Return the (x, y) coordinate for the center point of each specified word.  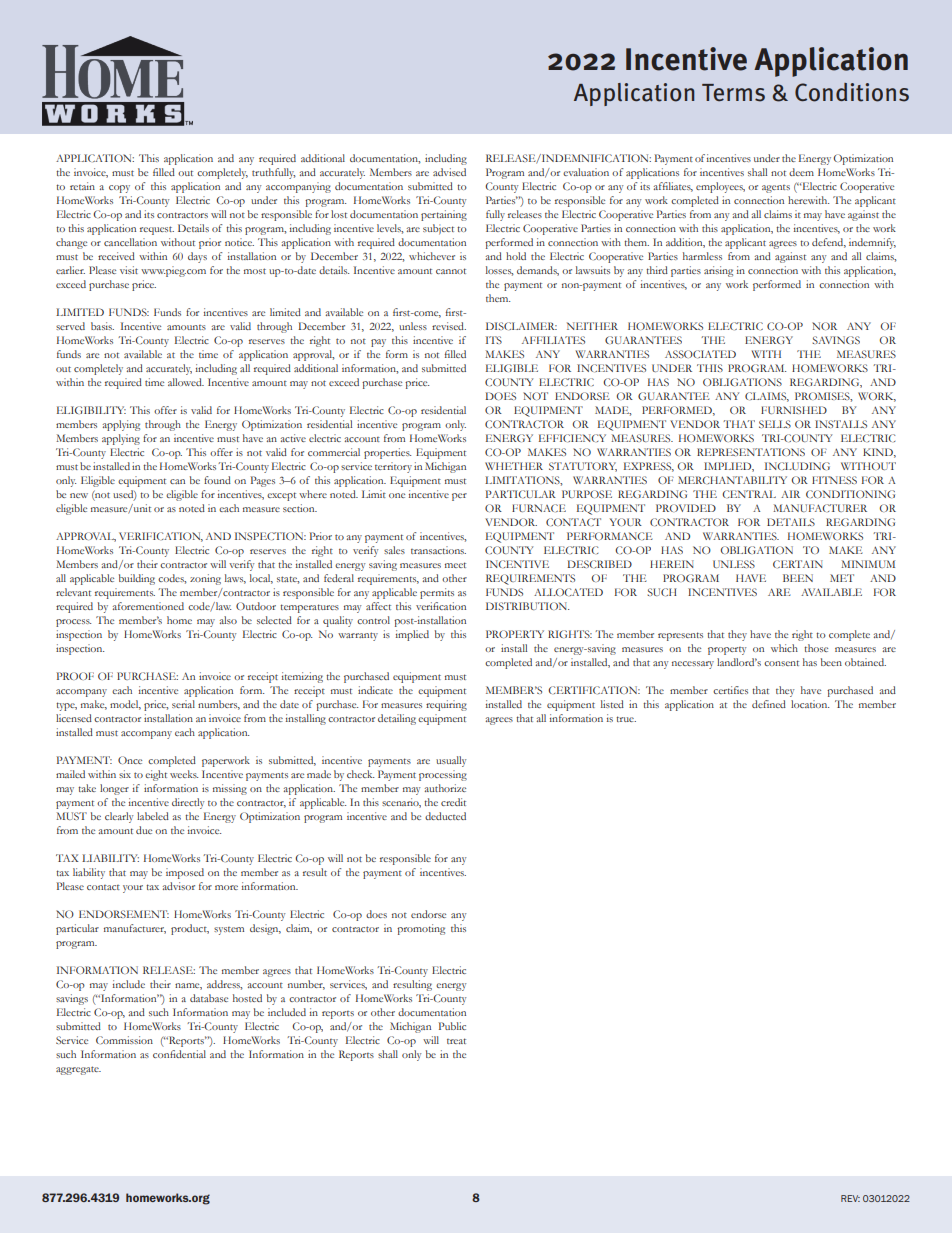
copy (119, 189)
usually (451, 761)
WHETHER (514, 466)
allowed (186, 382)
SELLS (775, 424)
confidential (179, 1054)
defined (769, 704)
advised (449, 172)
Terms (733, 93)
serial (183, 704)
